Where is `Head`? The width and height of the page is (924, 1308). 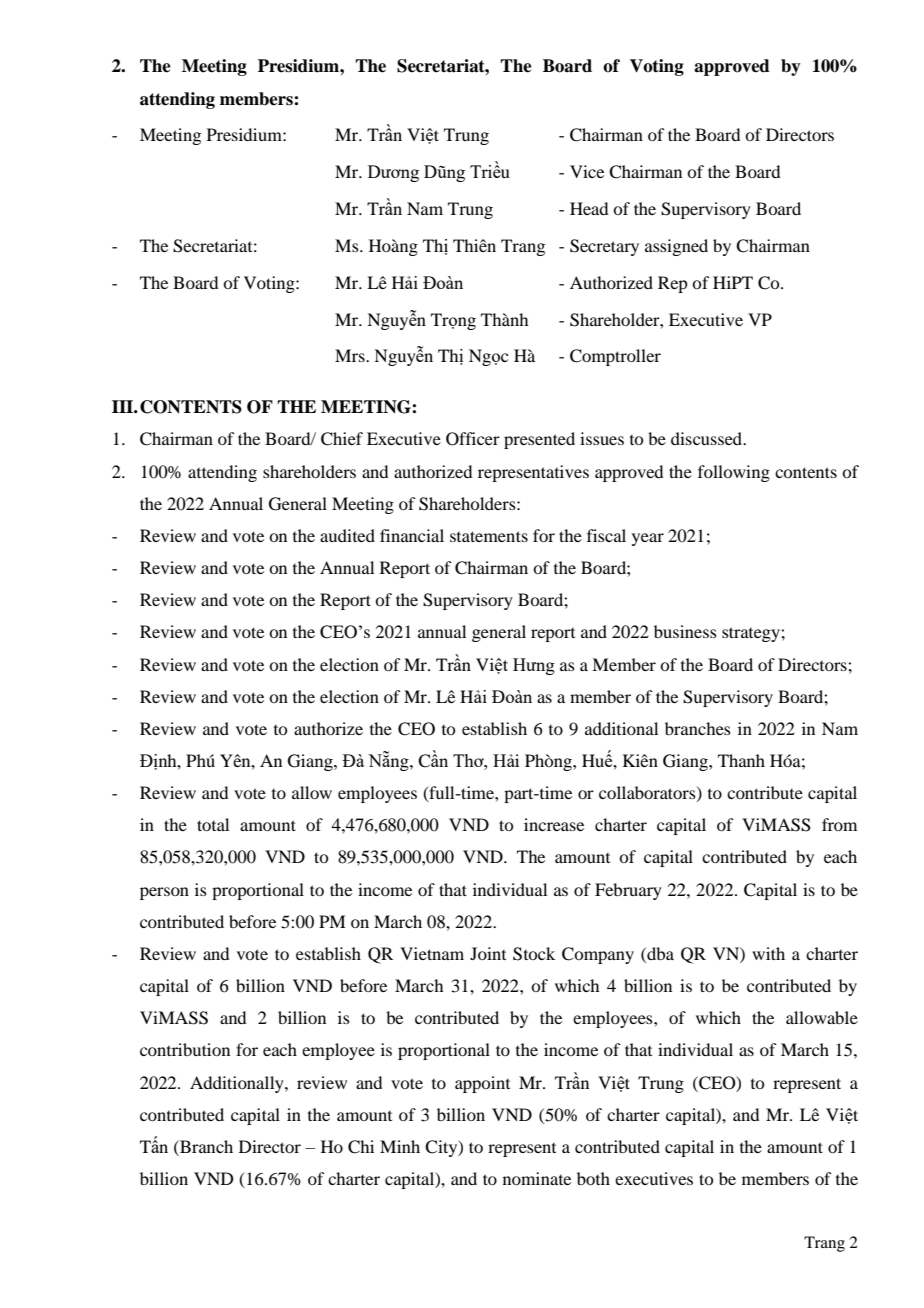 Head is located at coordinates (589, 208).
